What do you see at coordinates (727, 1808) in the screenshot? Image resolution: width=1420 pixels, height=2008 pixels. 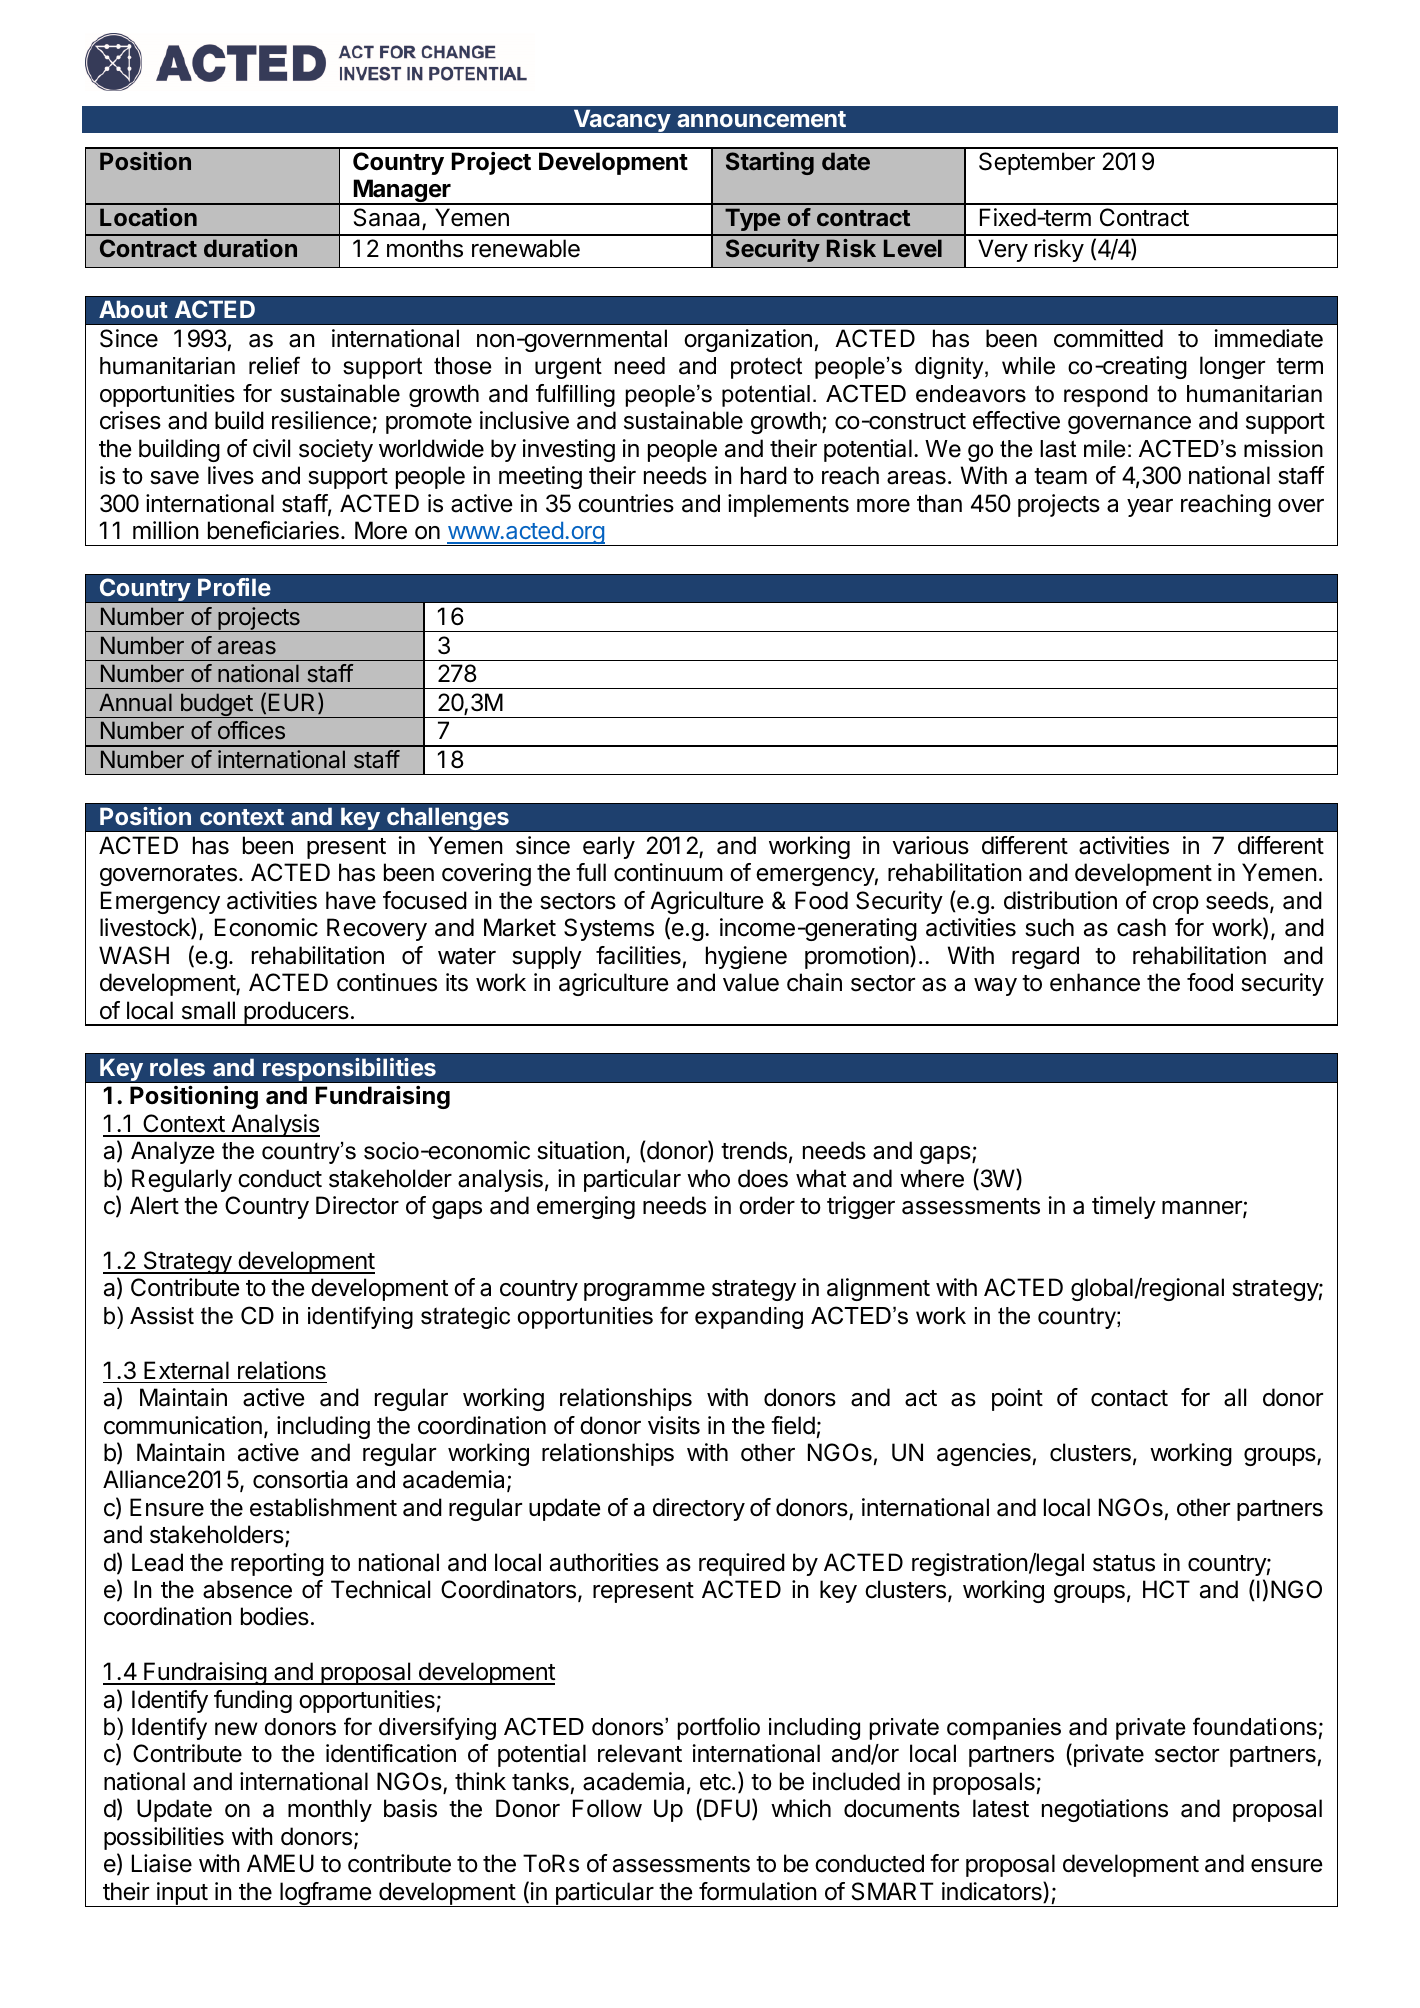 I see `DFU` at bounding box center [727, 1808].
